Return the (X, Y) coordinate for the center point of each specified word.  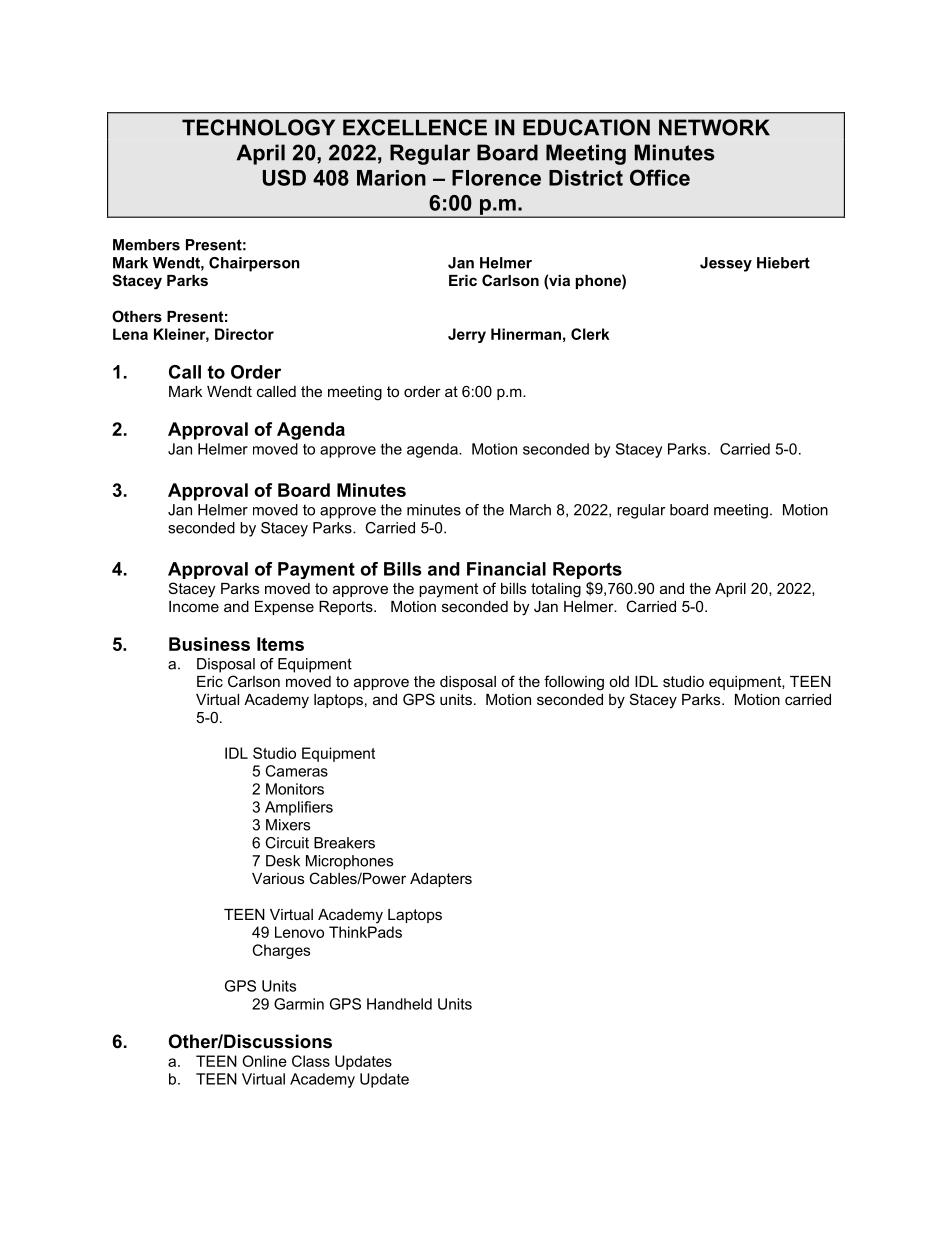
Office (660, 177)
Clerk (590, 334)
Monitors (295, 789)
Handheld (399, 1004)
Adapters (441, 880)
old (619, 681)
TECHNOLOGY (258, 127)
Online (264, 1061)
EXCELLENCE (415, 127)
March (530, 510)
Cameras (297, 771)
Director (244, 334)
